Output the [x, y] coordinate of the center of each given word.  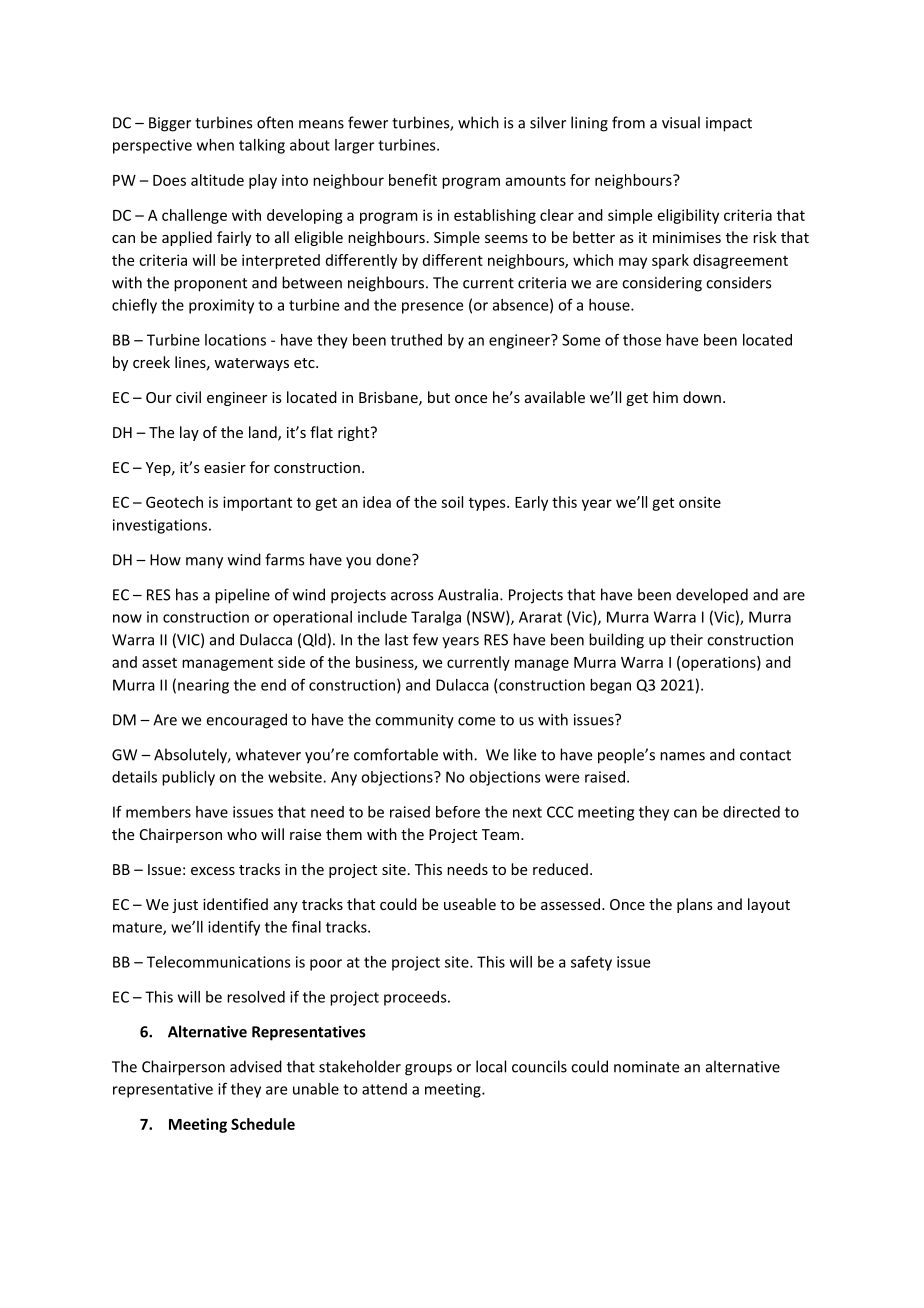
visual [681, 122]
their [686, 639]
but [439, 397]
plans [695, 905]
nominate [646, 1067]
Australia [468, 594]
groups [428, 1070]
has [187, 594]
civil [188, 397]
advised [256, 1066]
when [215, 145]
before [458, 812]
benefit [413, 180]
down [702, 397]
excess [213, 871]
